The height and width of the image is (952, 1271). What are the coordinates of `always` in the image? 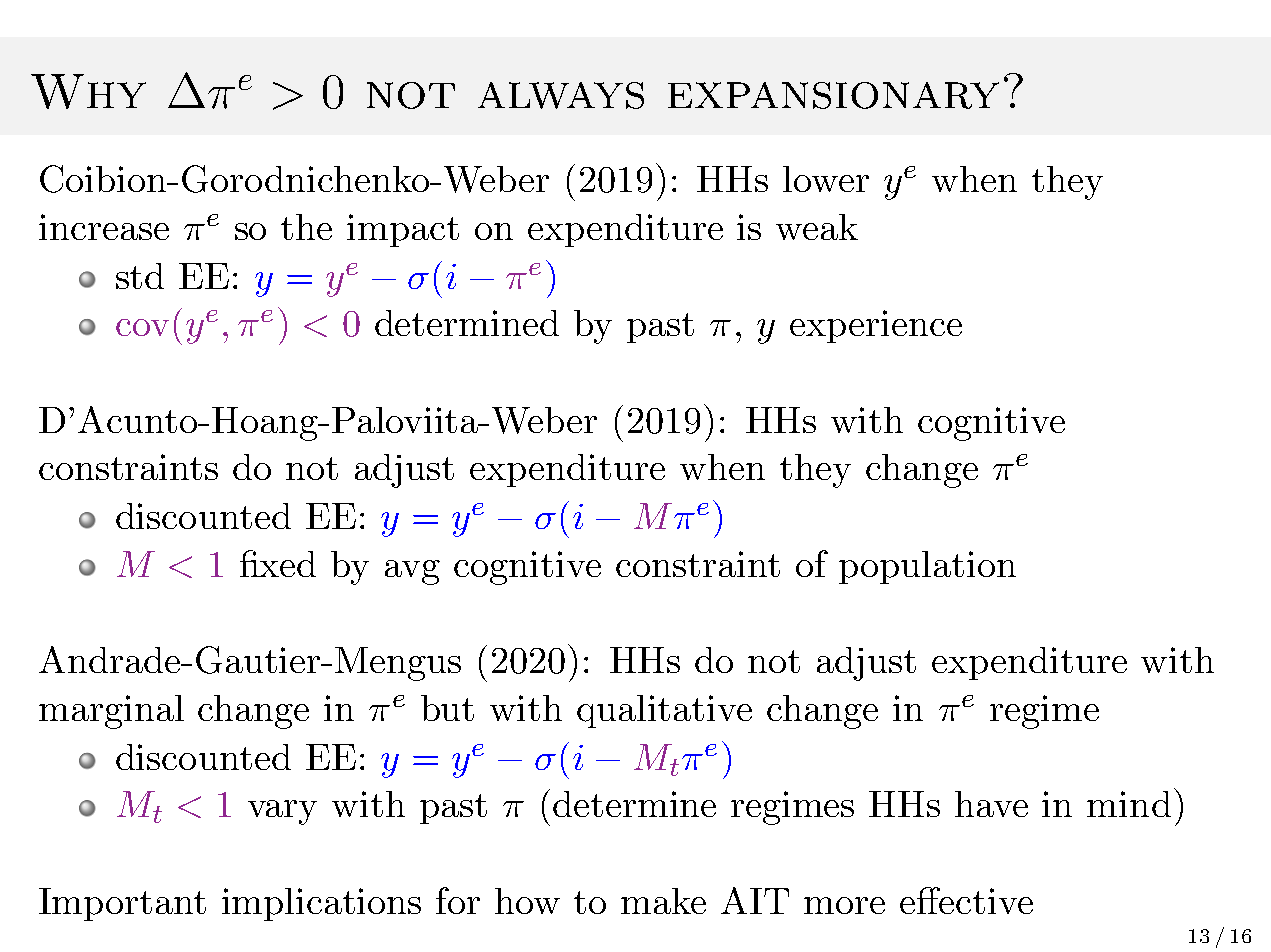 It's located at (561, 95).
